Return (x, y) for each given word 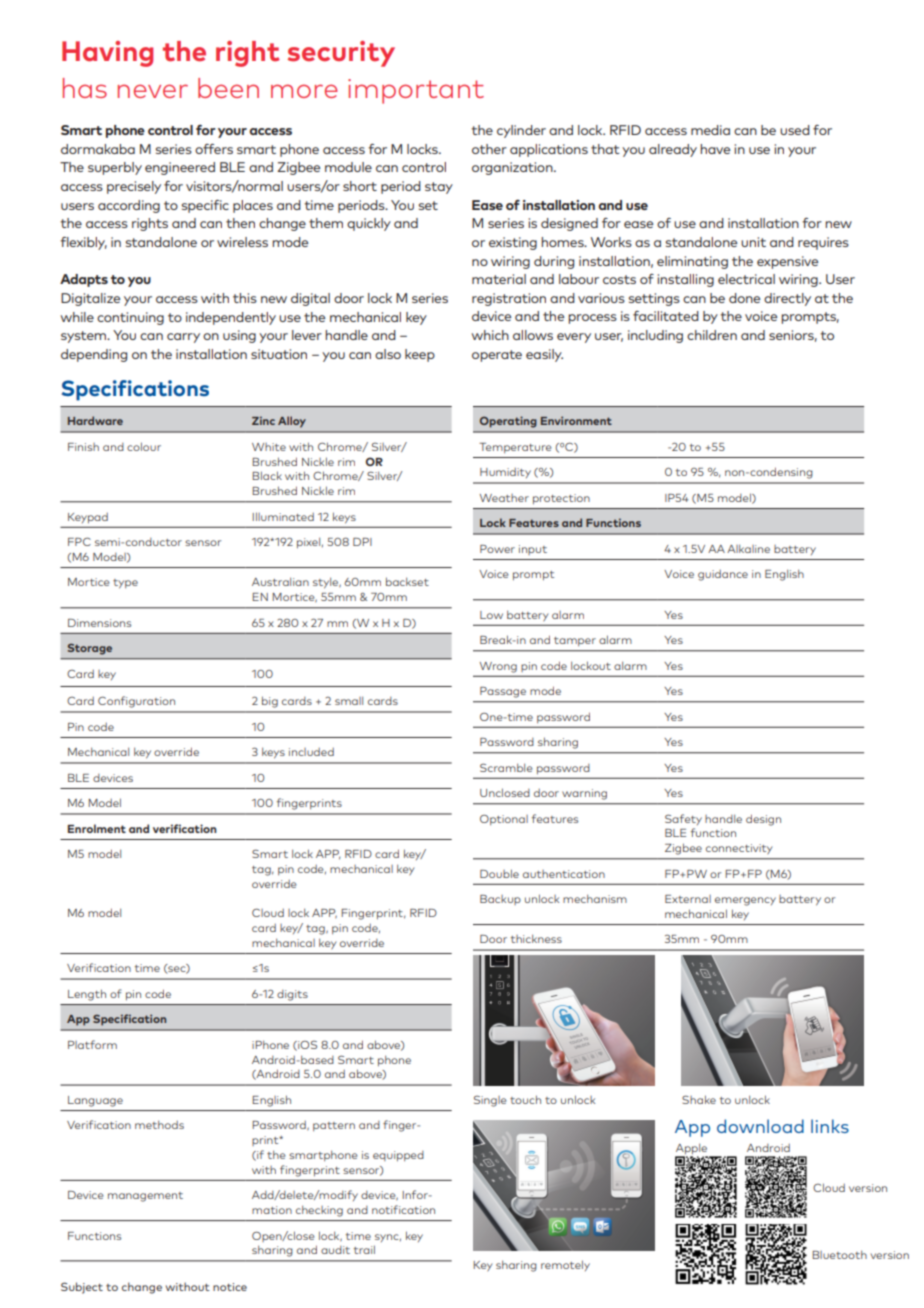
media (710, 130)
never (153, 91)
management (145, 1197)
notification (403, 1209)
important (416, 91)
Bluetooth (839, 1254)
